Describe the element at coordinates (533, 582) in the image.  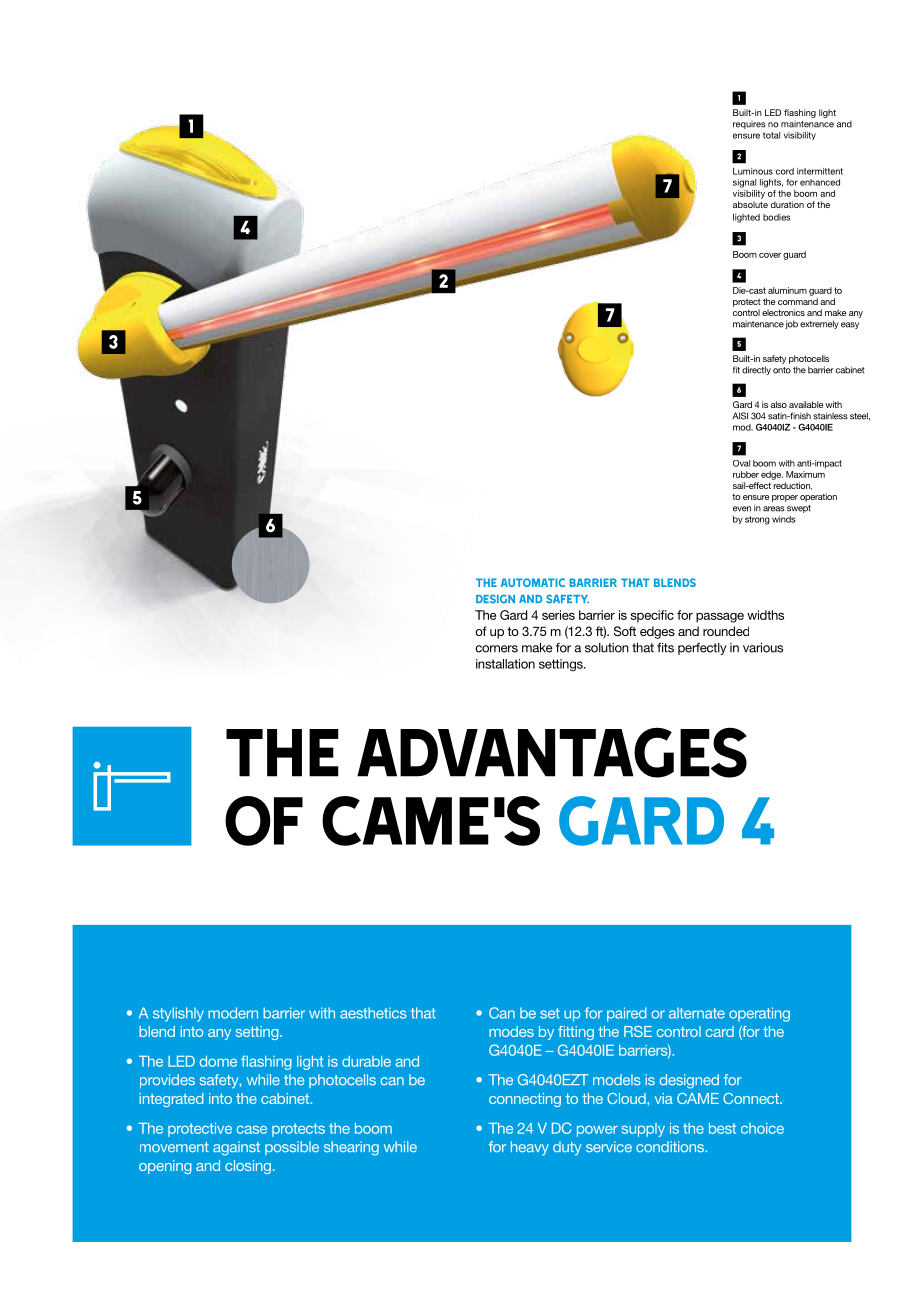
I see `automatic` at that location.
